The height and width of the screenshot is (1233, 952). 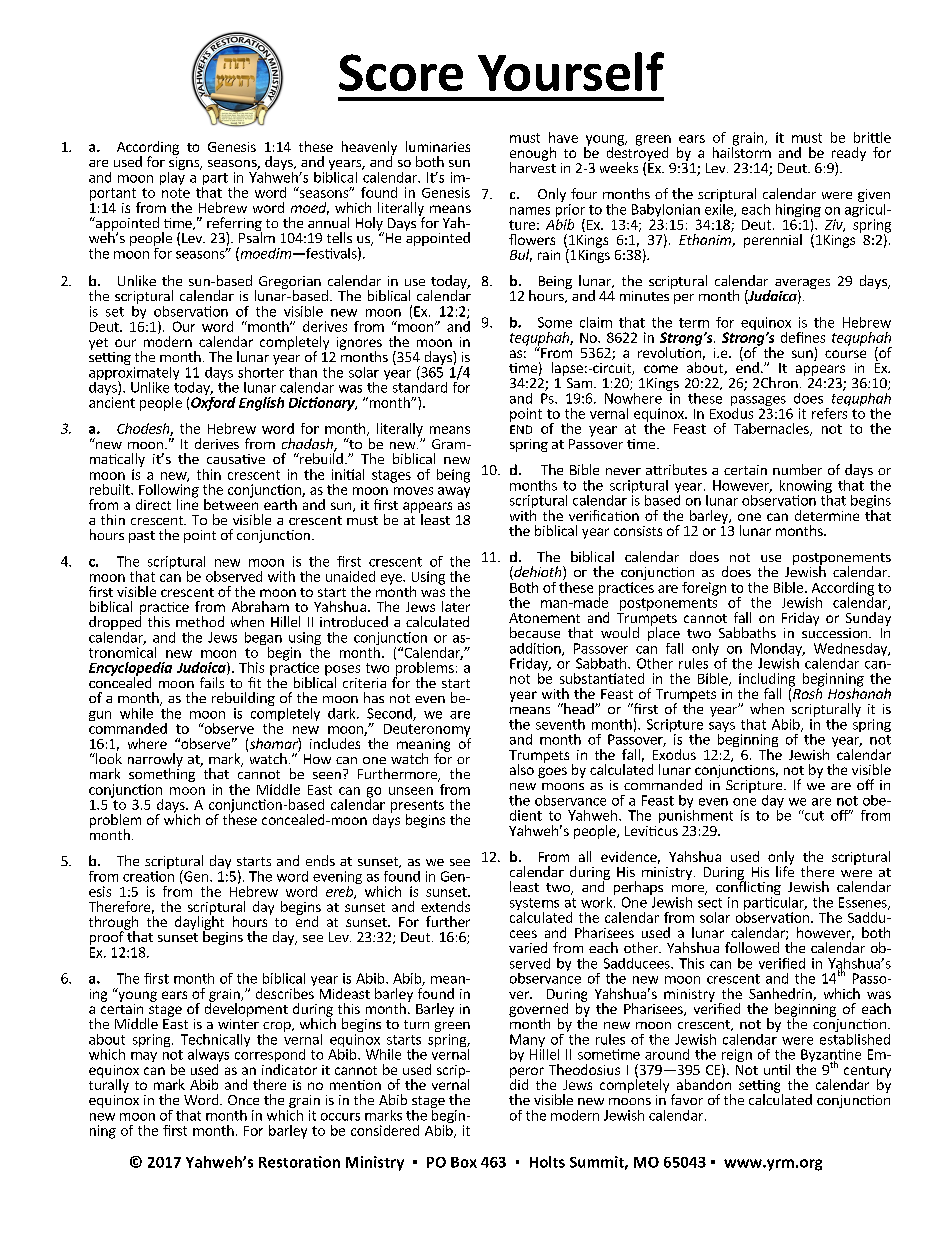 I want to click on also, so click(x=522, y=769).
